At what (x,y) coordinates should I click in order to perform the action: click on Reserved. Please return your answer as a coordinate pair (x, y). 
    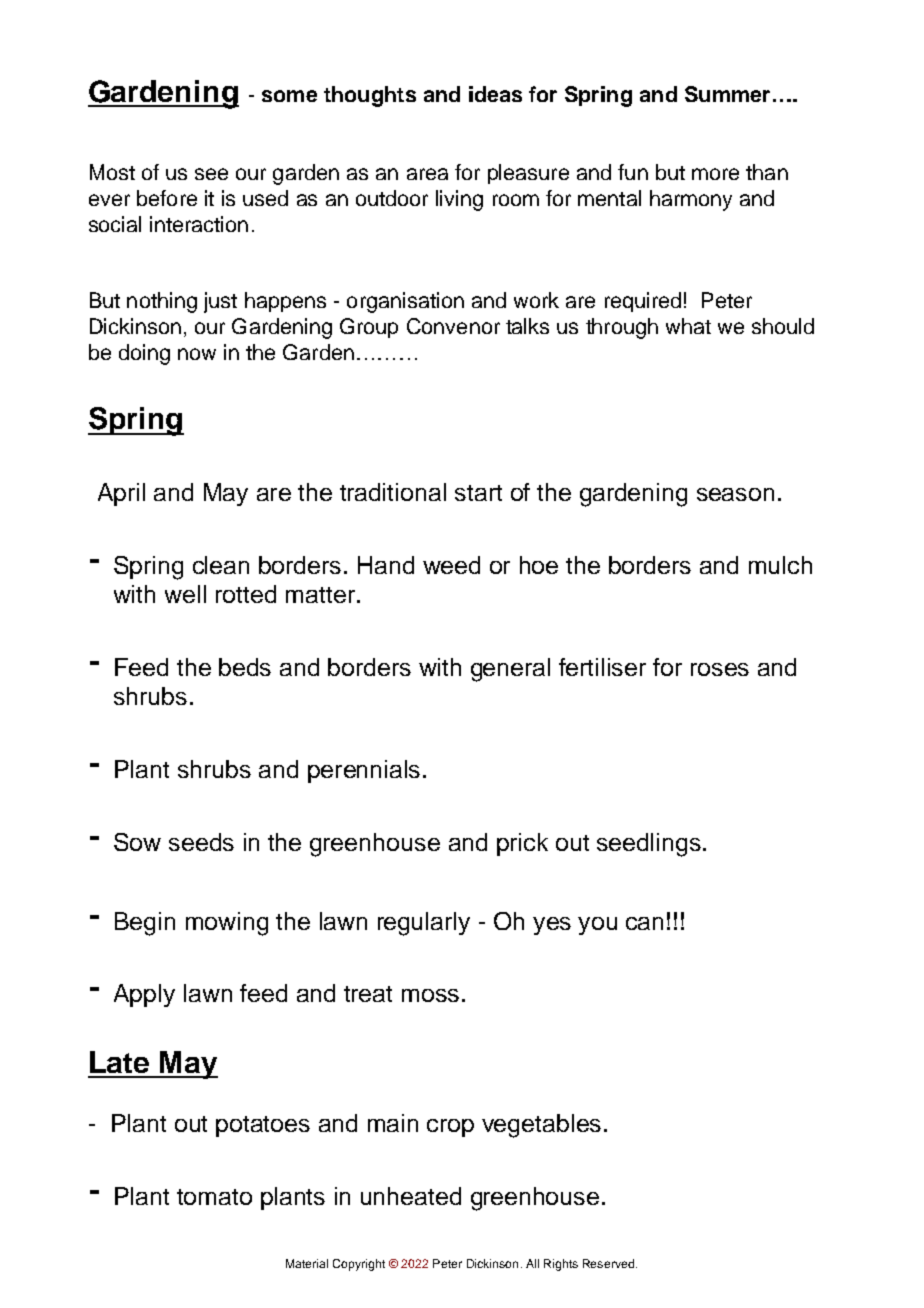
    Looking at the image, I should click on (610, 1263).
